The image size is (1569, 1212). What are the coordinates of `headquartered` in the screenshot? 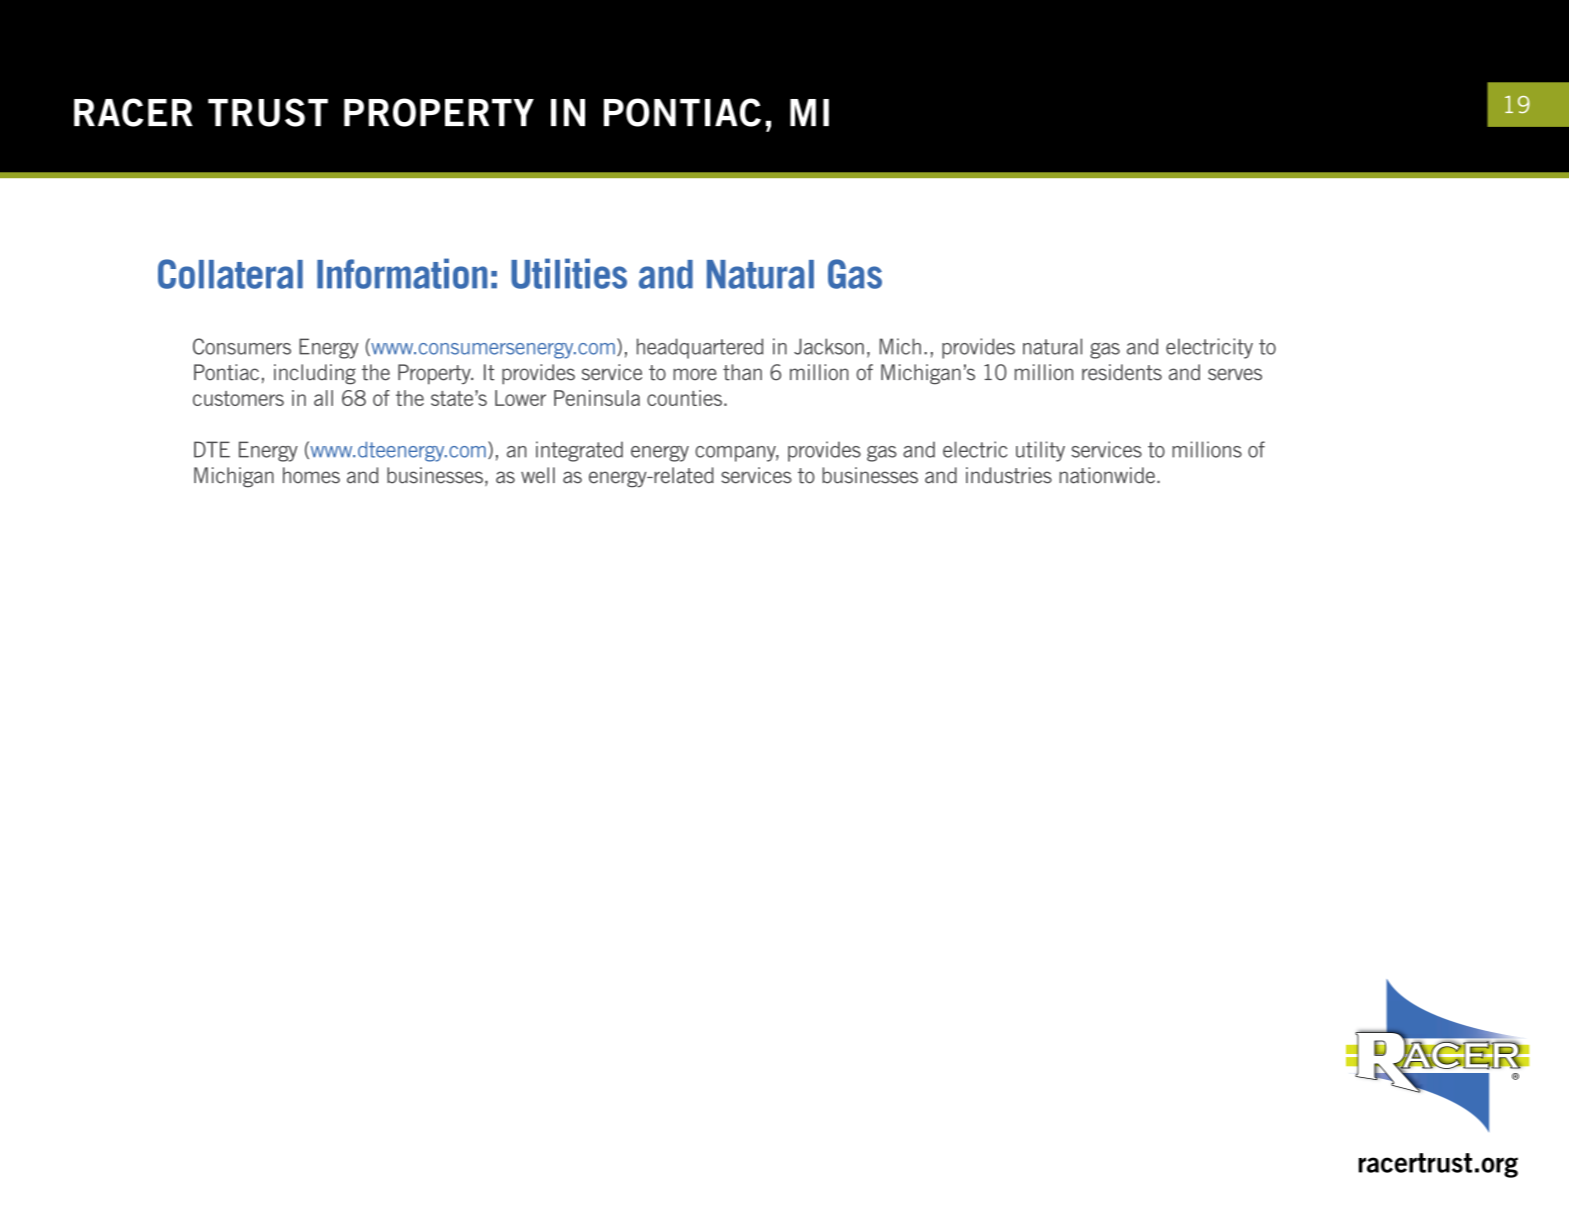 It's located at (700, 348).
